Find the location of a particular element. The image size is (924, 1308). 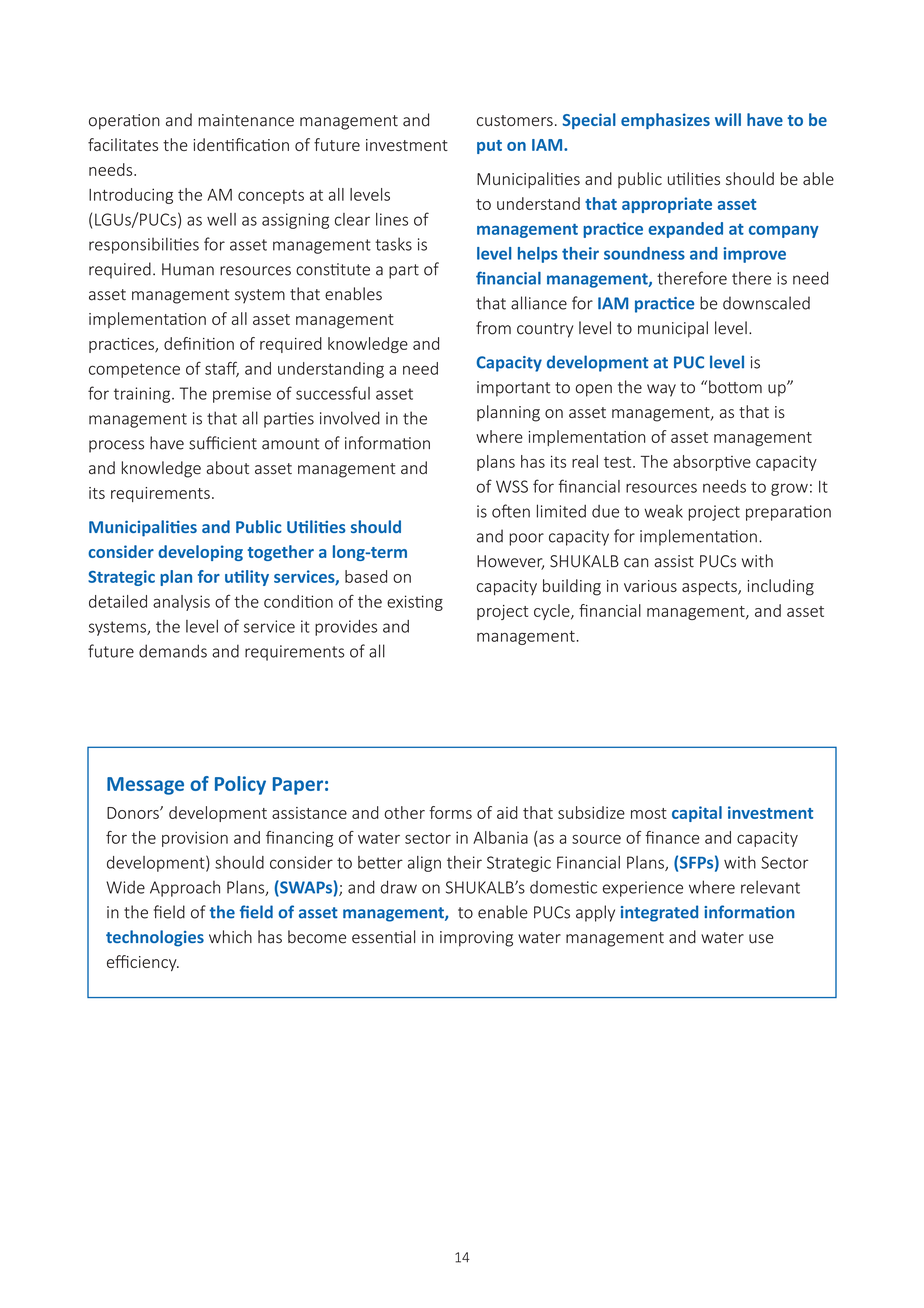

weak is located at coordinates (663, 511).
